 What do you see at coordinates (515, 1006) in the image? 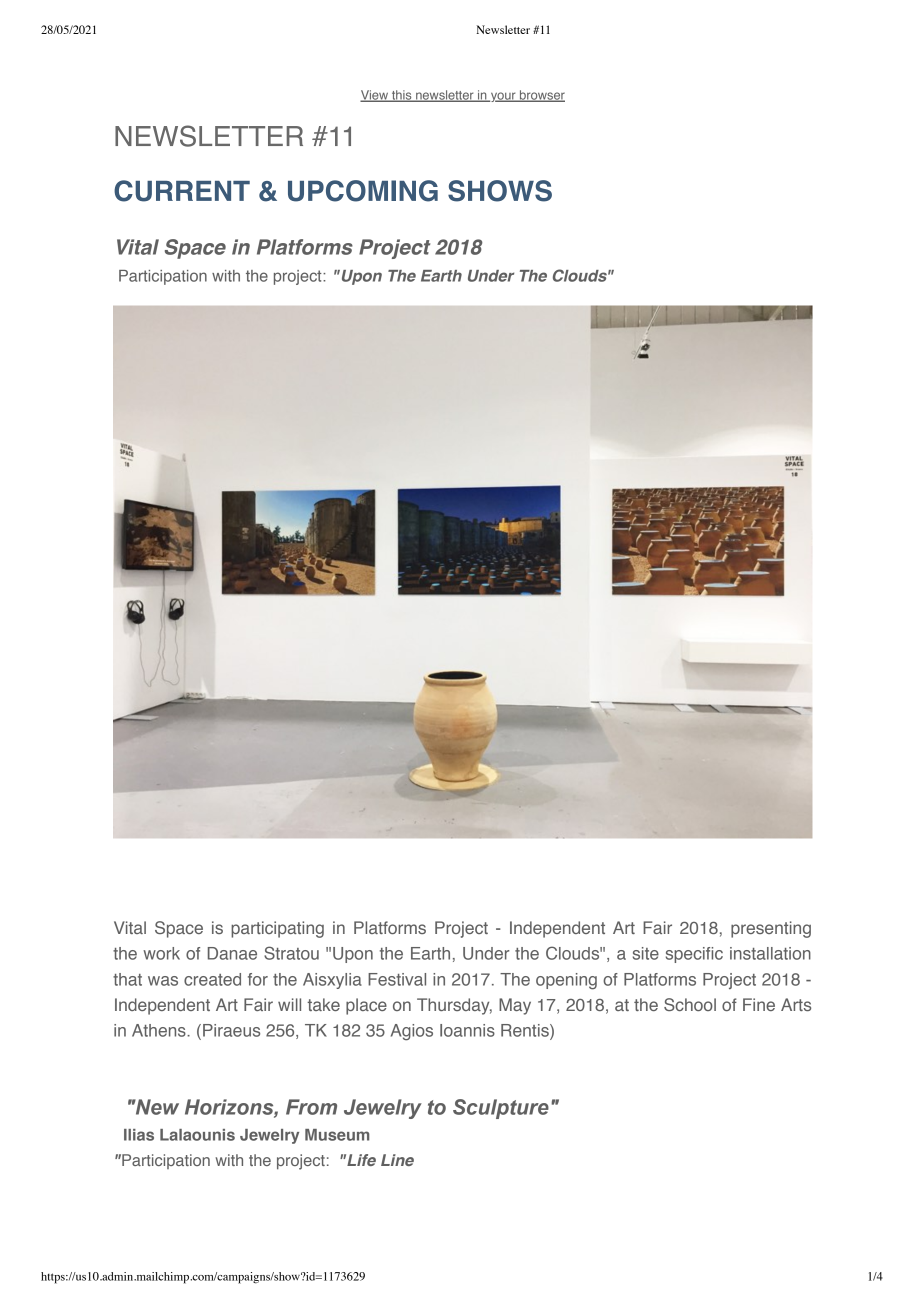
I see `May` at bounding box center [515, 1006].
